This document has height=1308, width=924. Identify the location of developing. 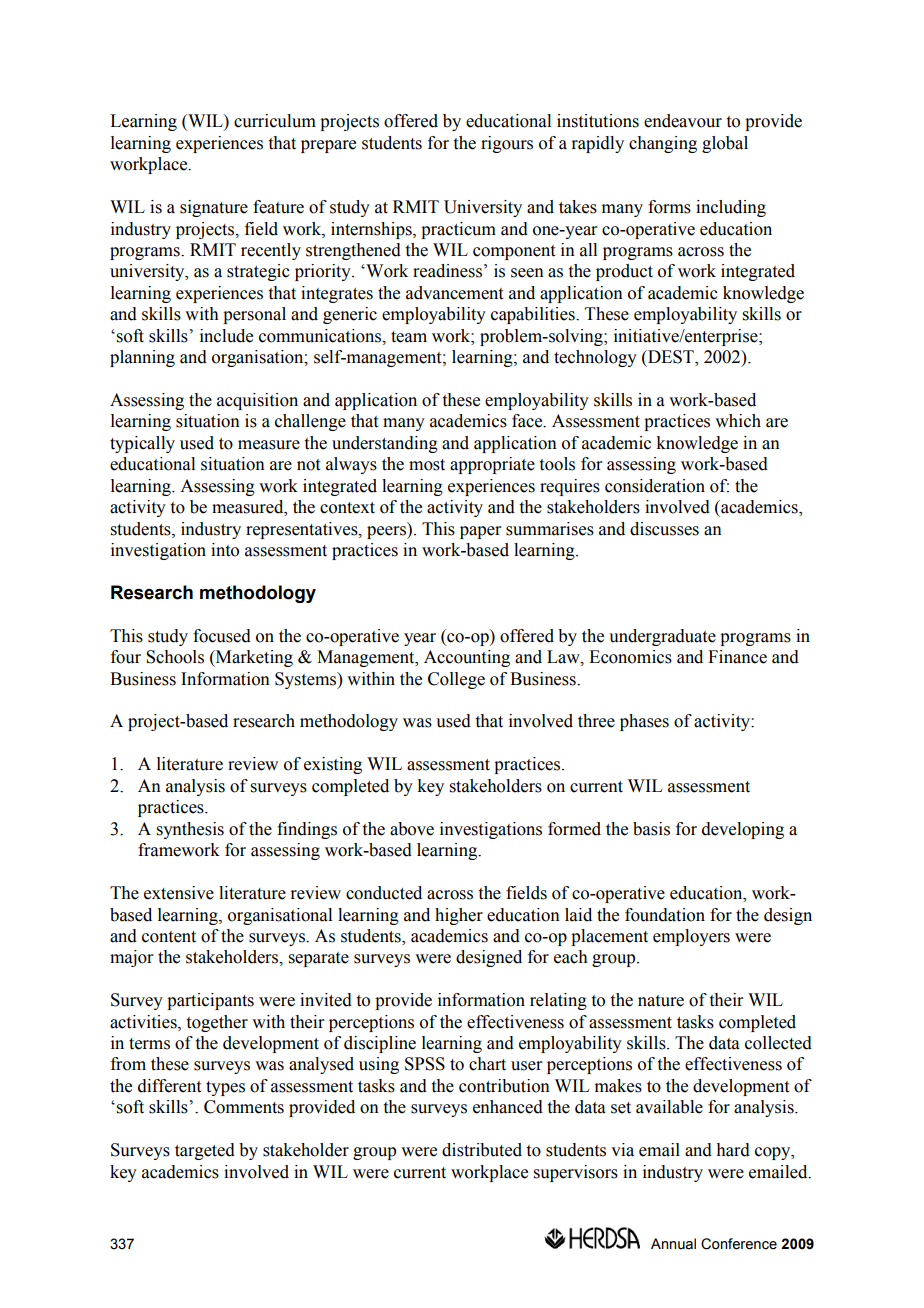
(743, 830).
